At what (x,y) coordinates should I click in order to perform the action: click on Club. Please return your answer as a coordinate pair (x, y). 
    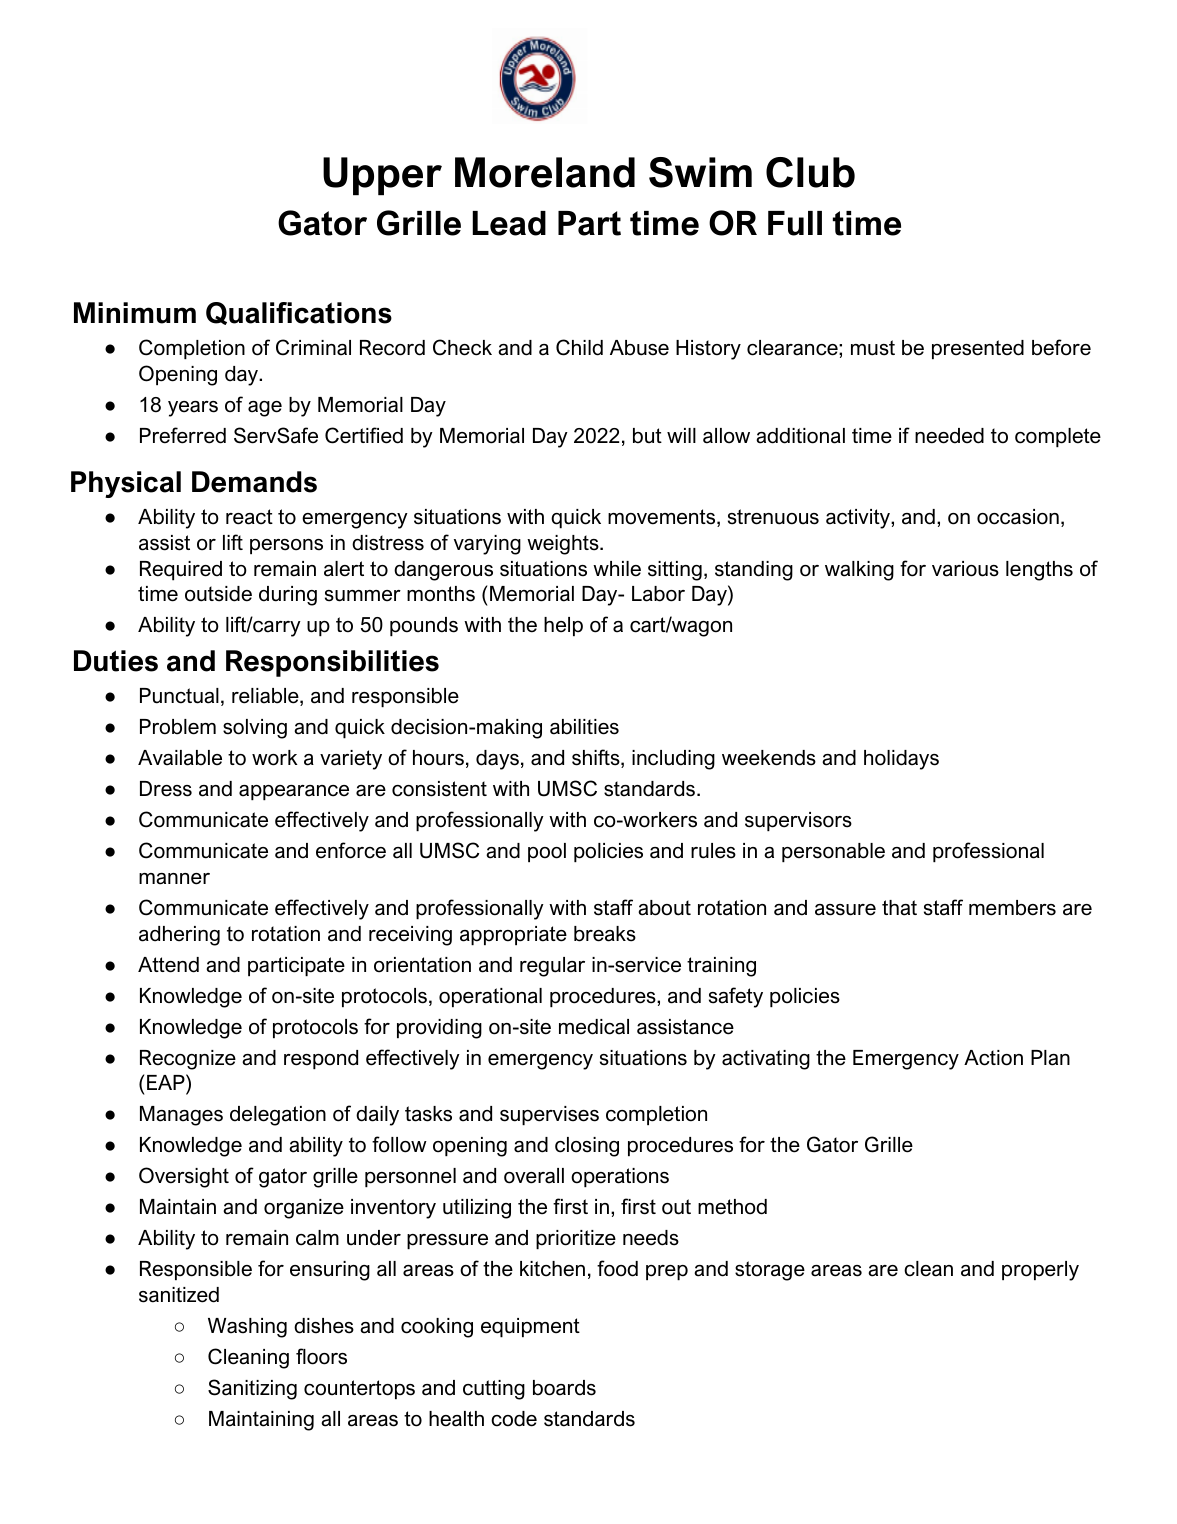
    Looking at the image, I should click on (810, 172).
